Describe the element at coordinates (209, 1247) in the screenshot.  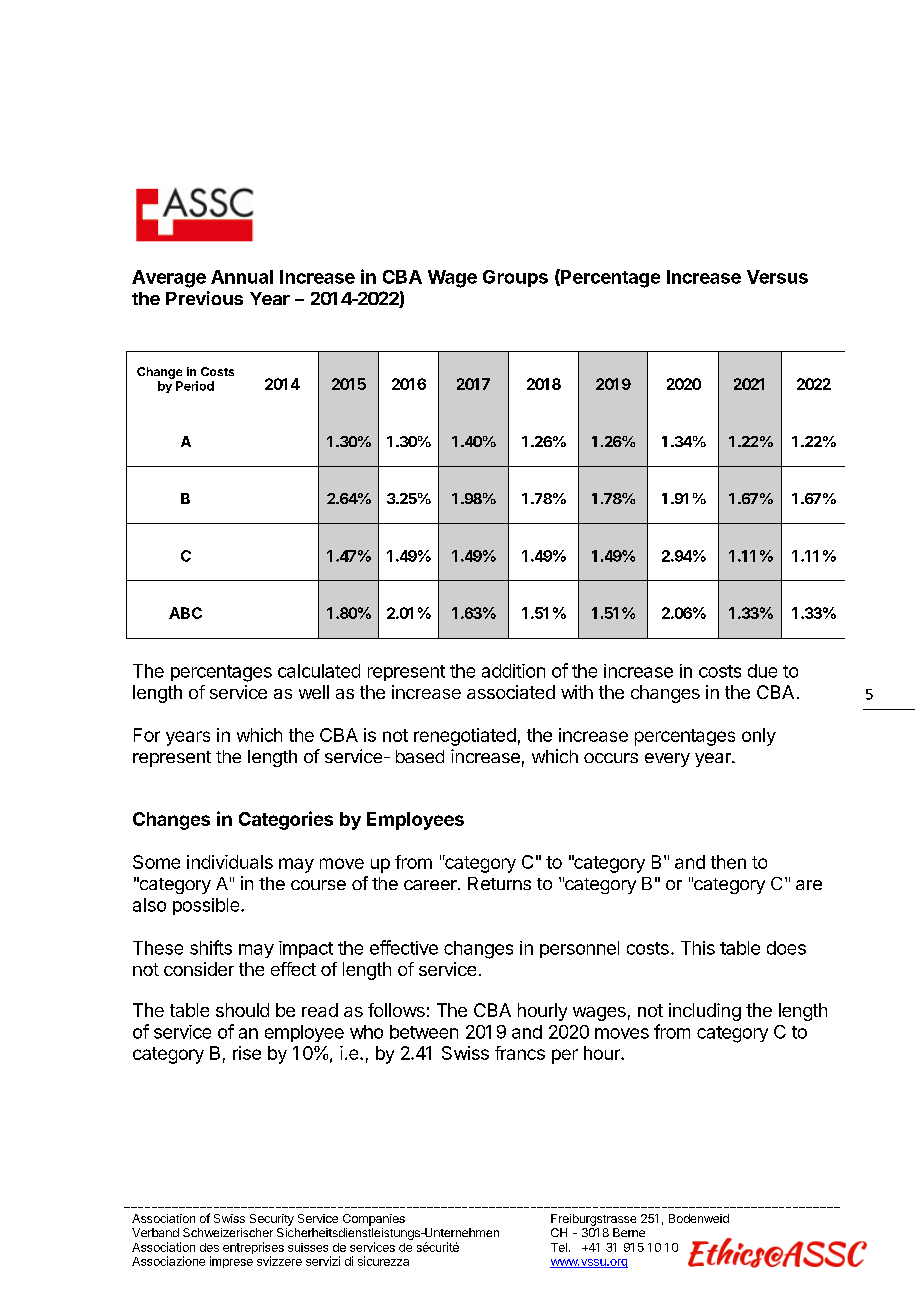
I see `des` at that location.
